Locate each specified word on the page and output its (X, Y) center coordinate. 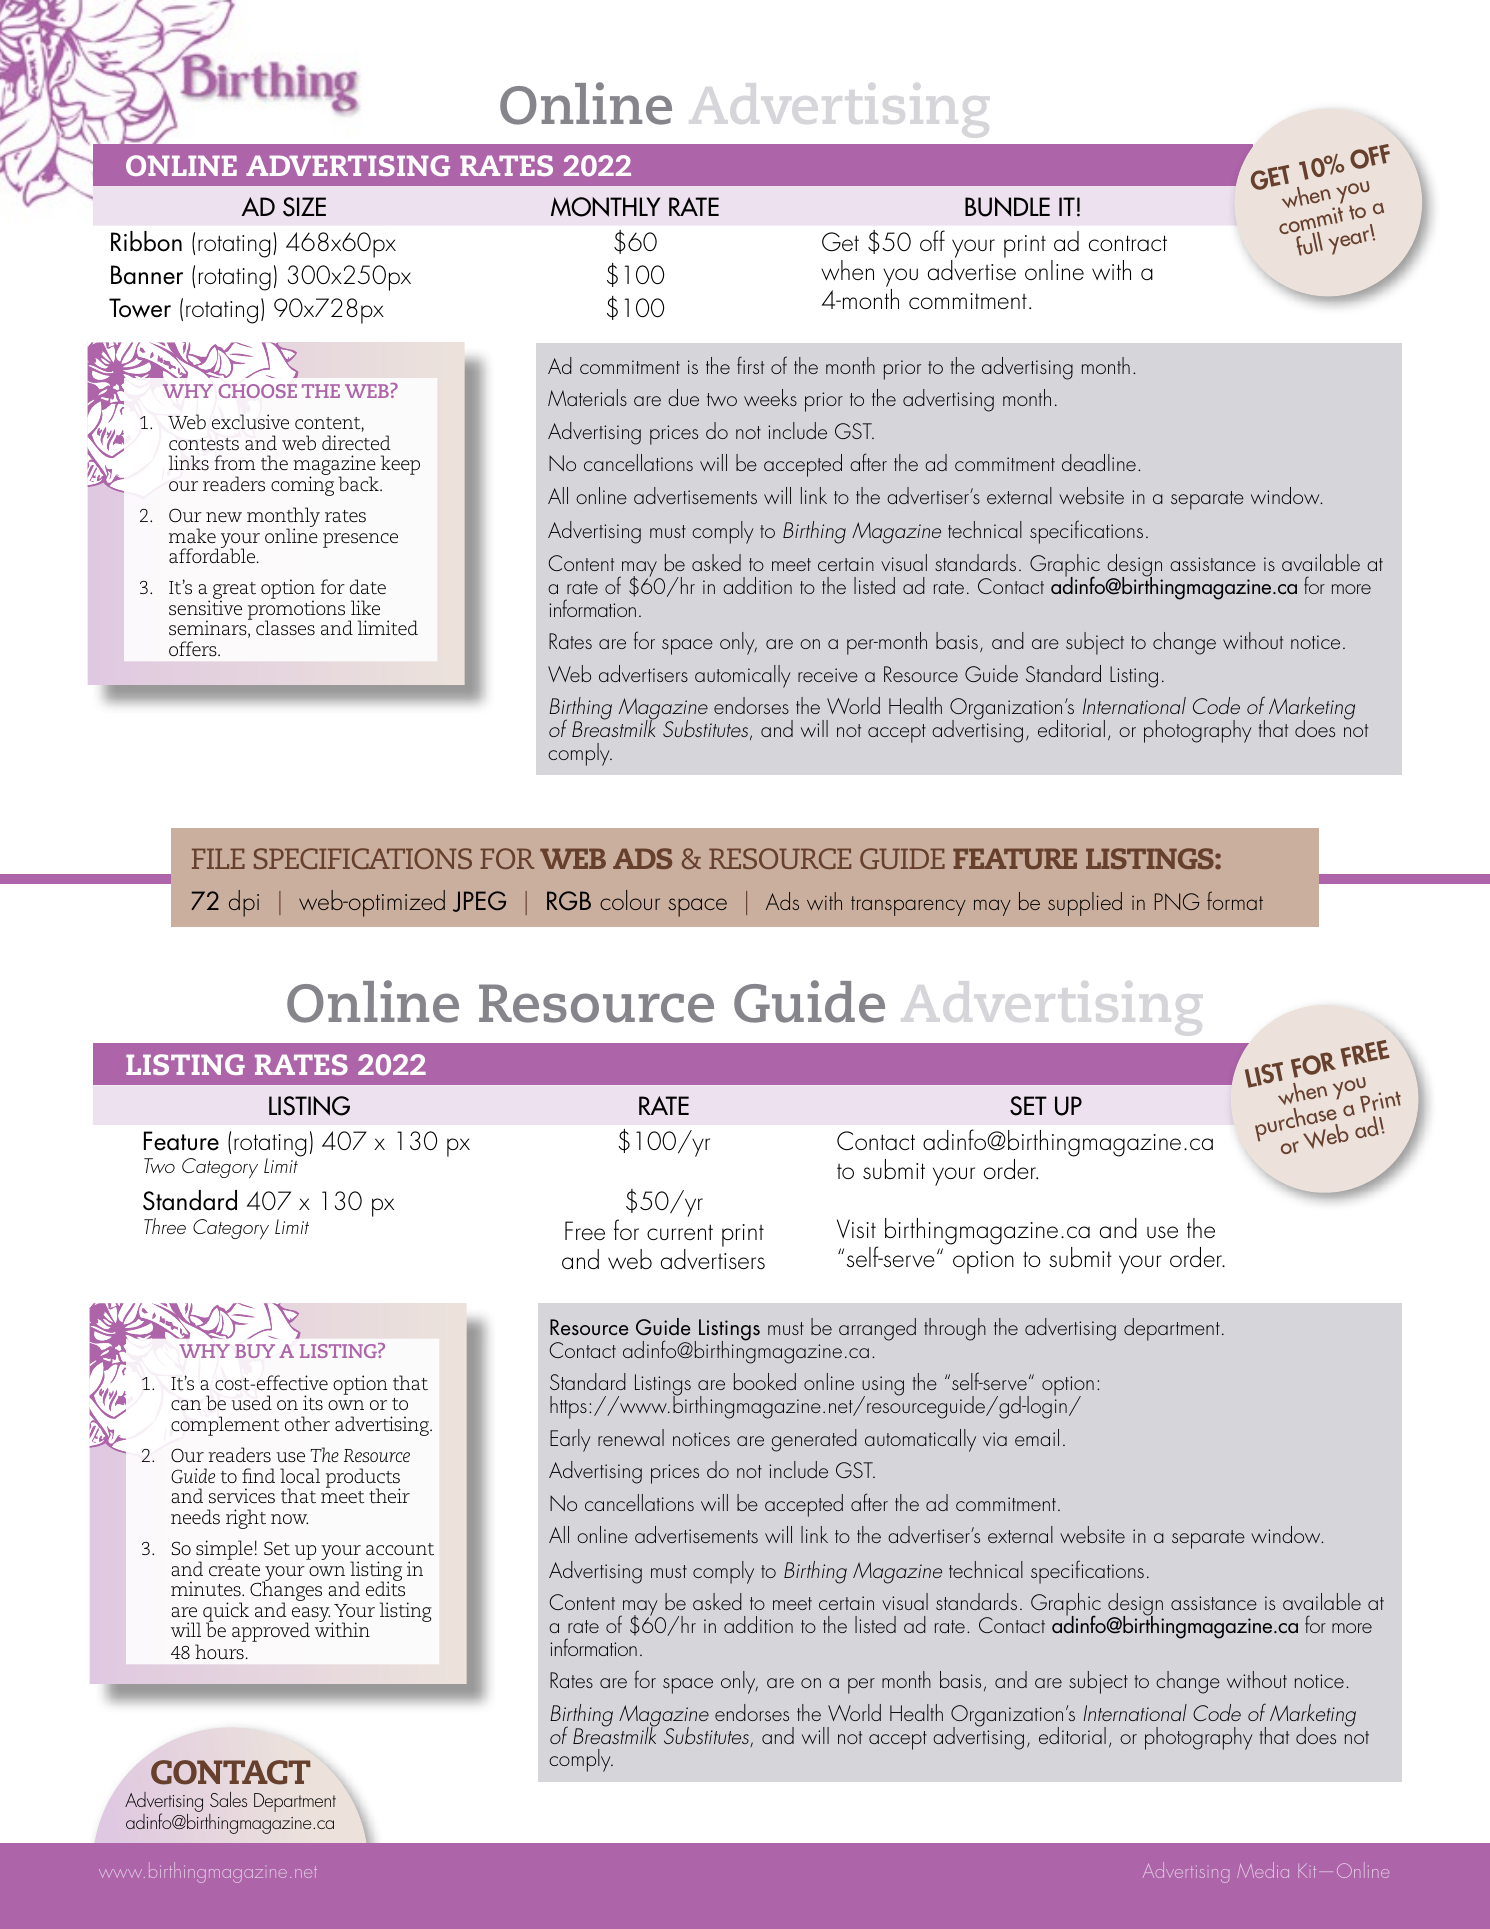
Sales (228, 1799)
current (680, 1232)
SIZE (304, 207)
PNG (1177, 901)
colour (630, 900)
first (750, 365)
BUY (255, 1351)
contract (1128, 243)
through (955, 1329)
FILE (218, 858)
